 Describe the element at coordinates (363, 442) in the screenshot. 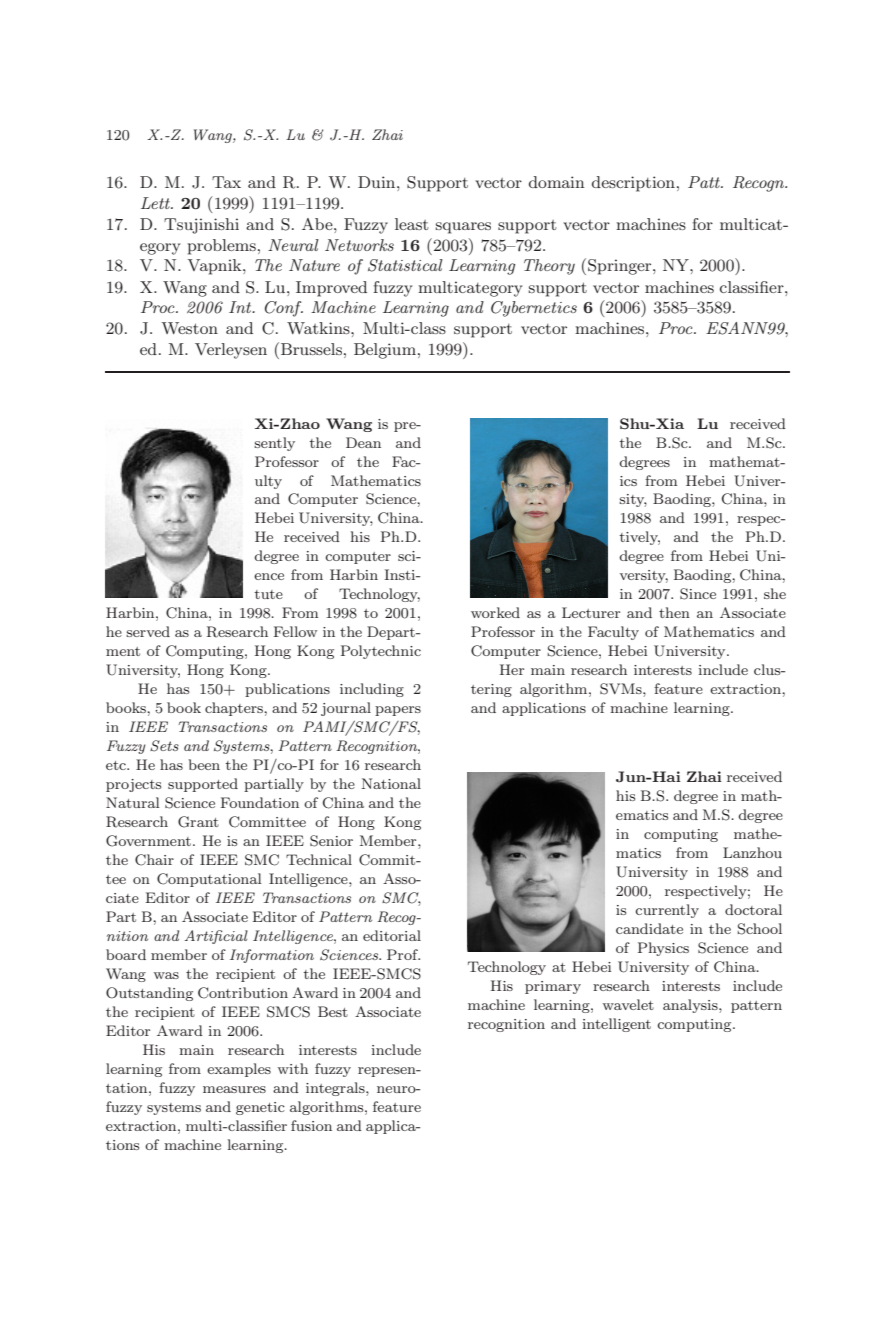

I see `Dean` at that location.
